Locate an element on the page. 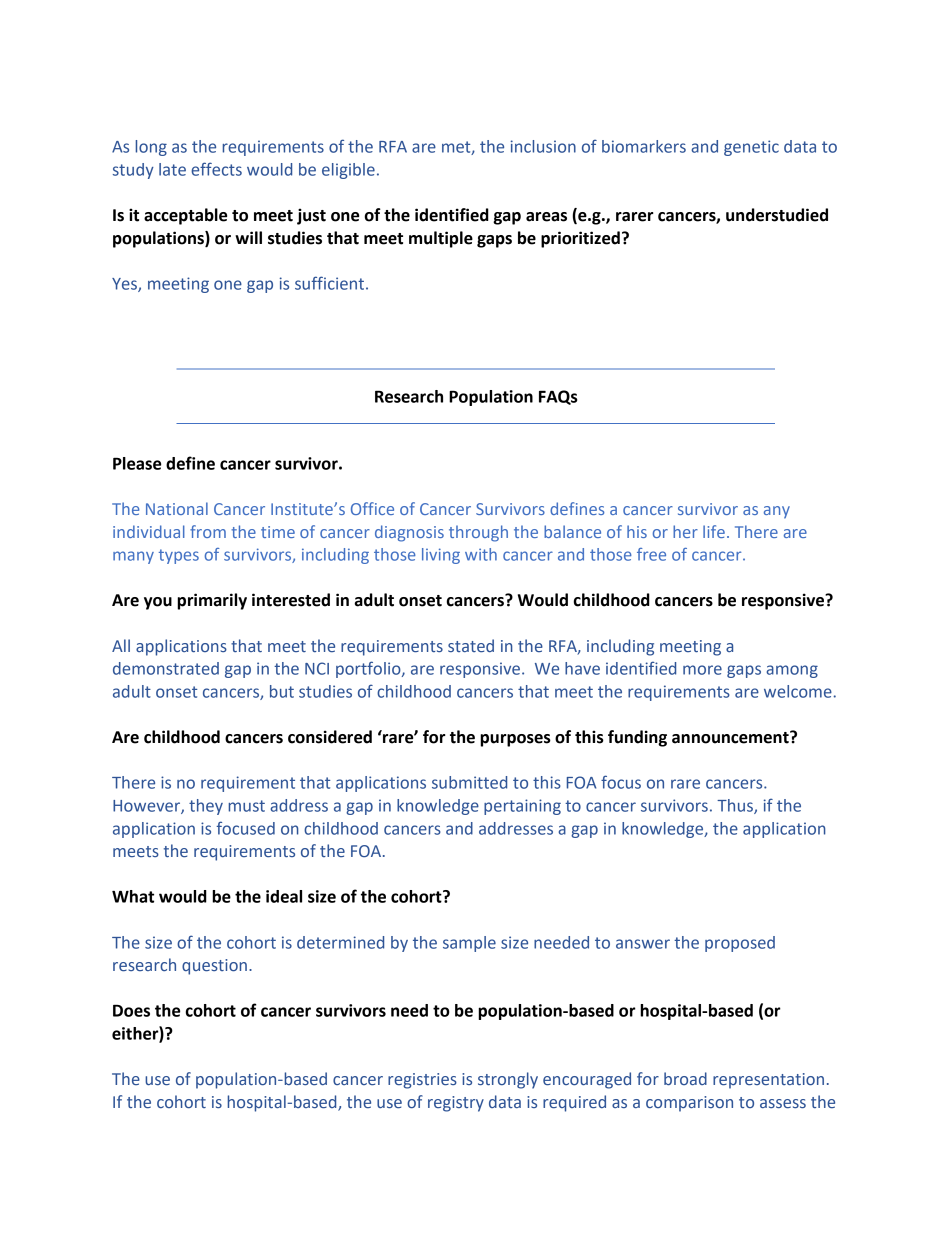 The height and width of the document is (1233, 952). Thus is located at coordinates (736, 806).
